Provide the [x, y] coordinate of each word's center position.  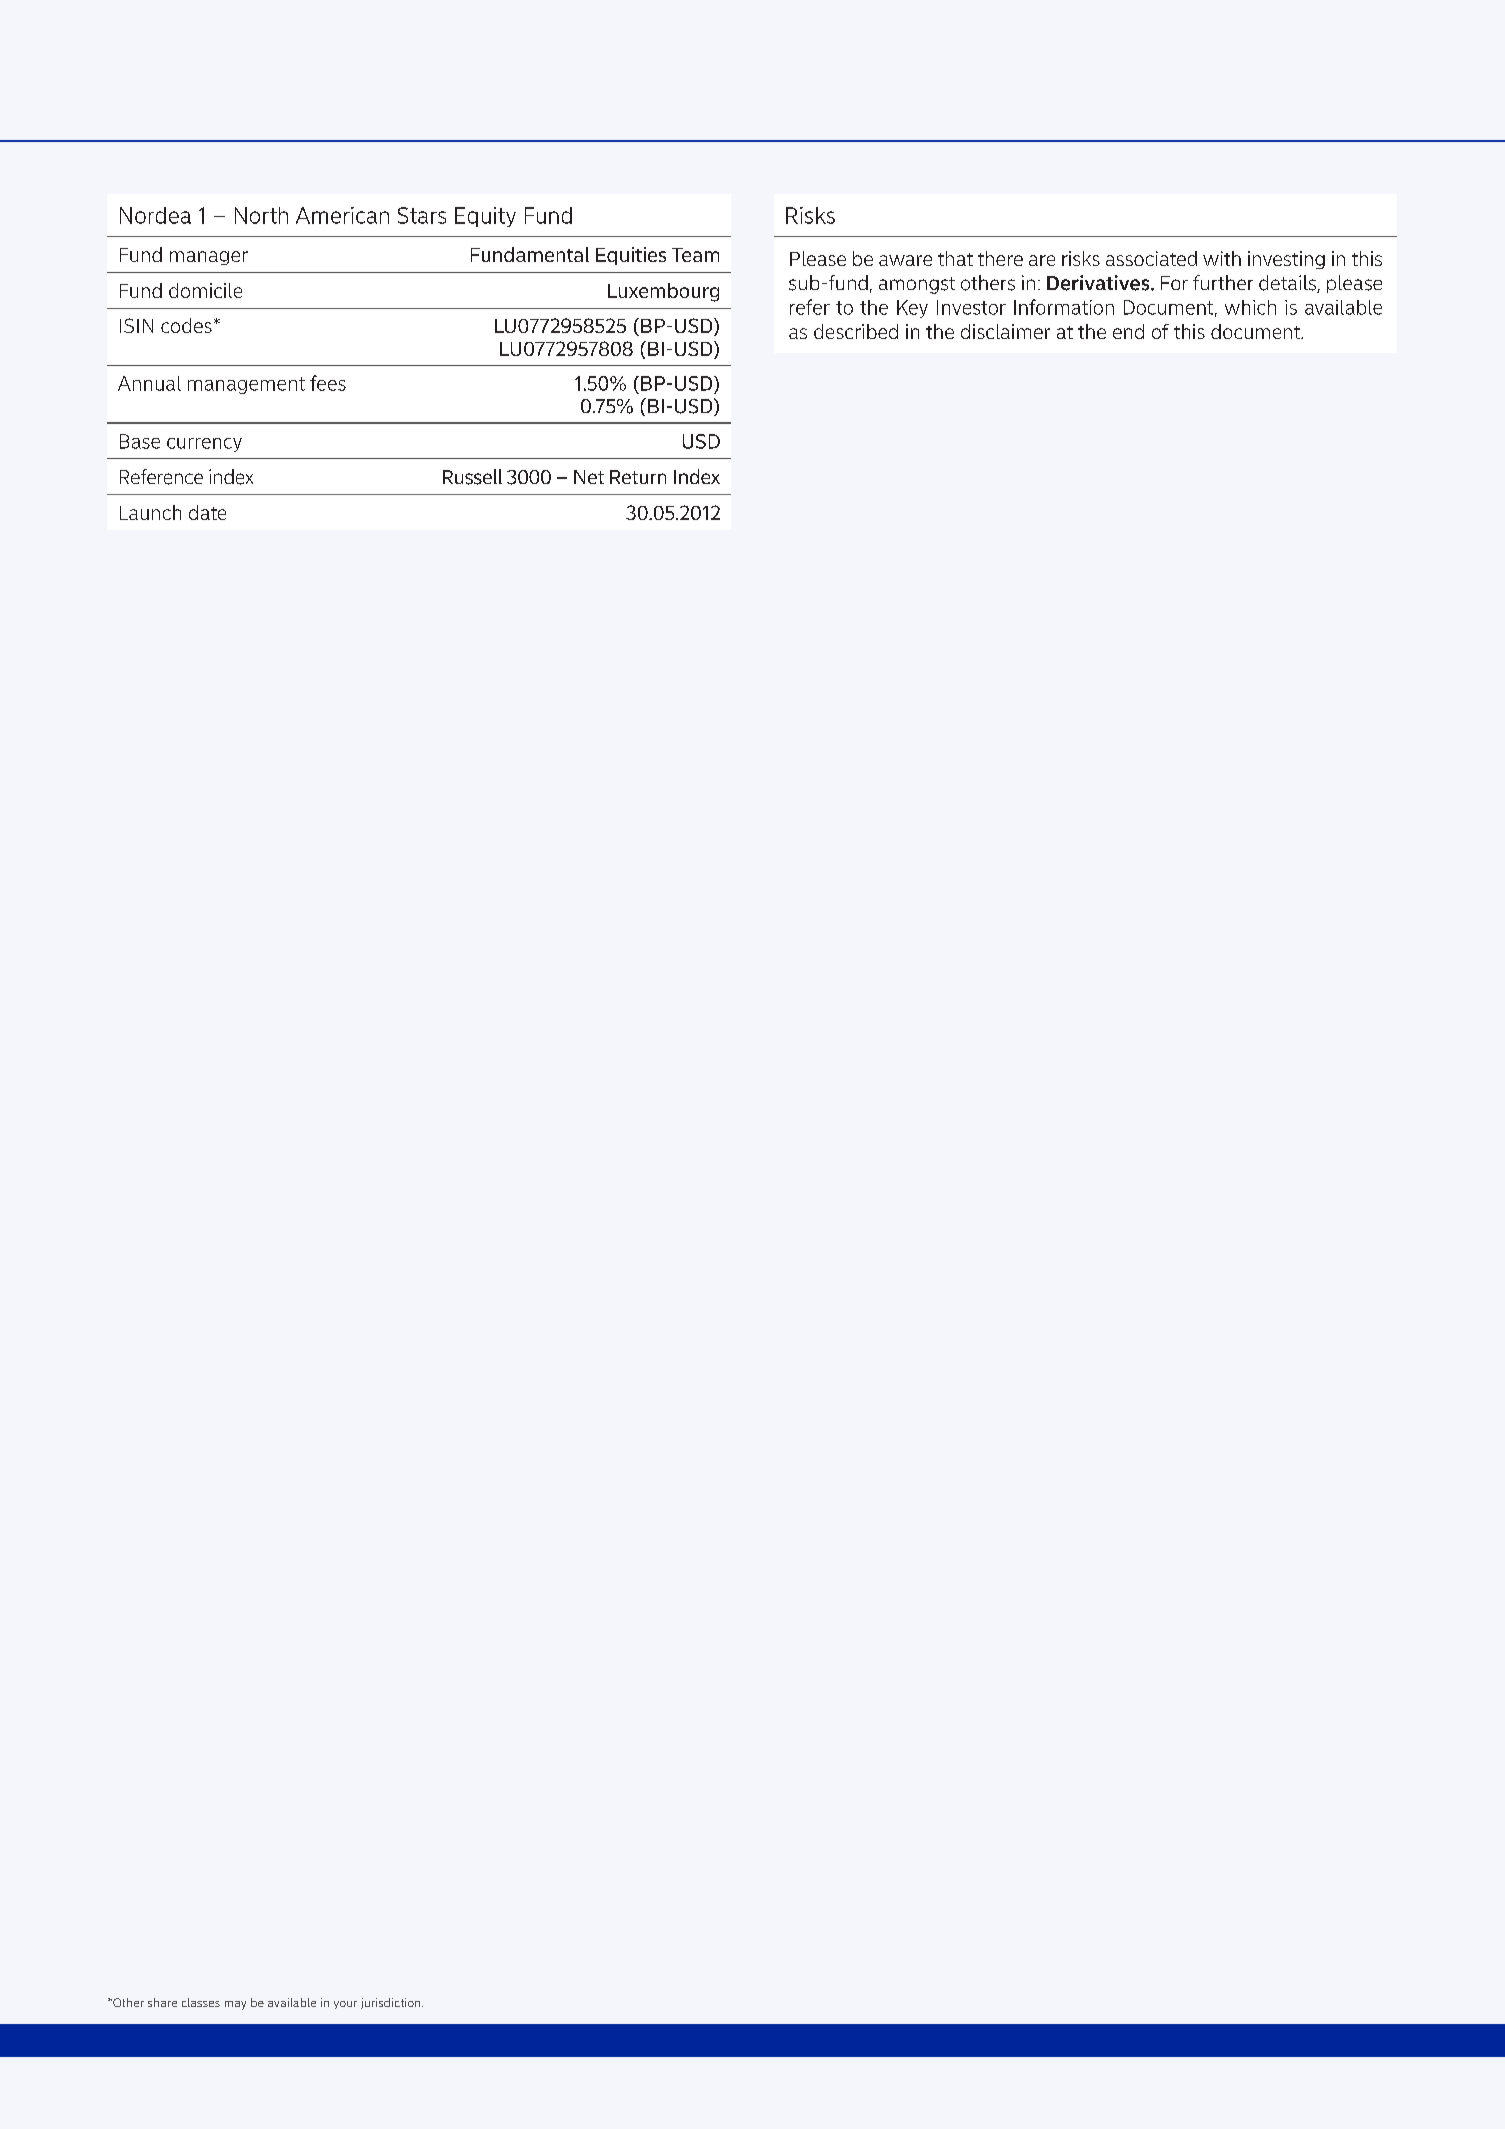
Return [638, 477]
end [1128, 331]
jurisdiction [392, 2003]
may [235, 2005]
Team [695, 255]
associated [1151, 258]
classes [201, 2002]
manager [209, 258]
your [345, 2005]
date [207, 512]
